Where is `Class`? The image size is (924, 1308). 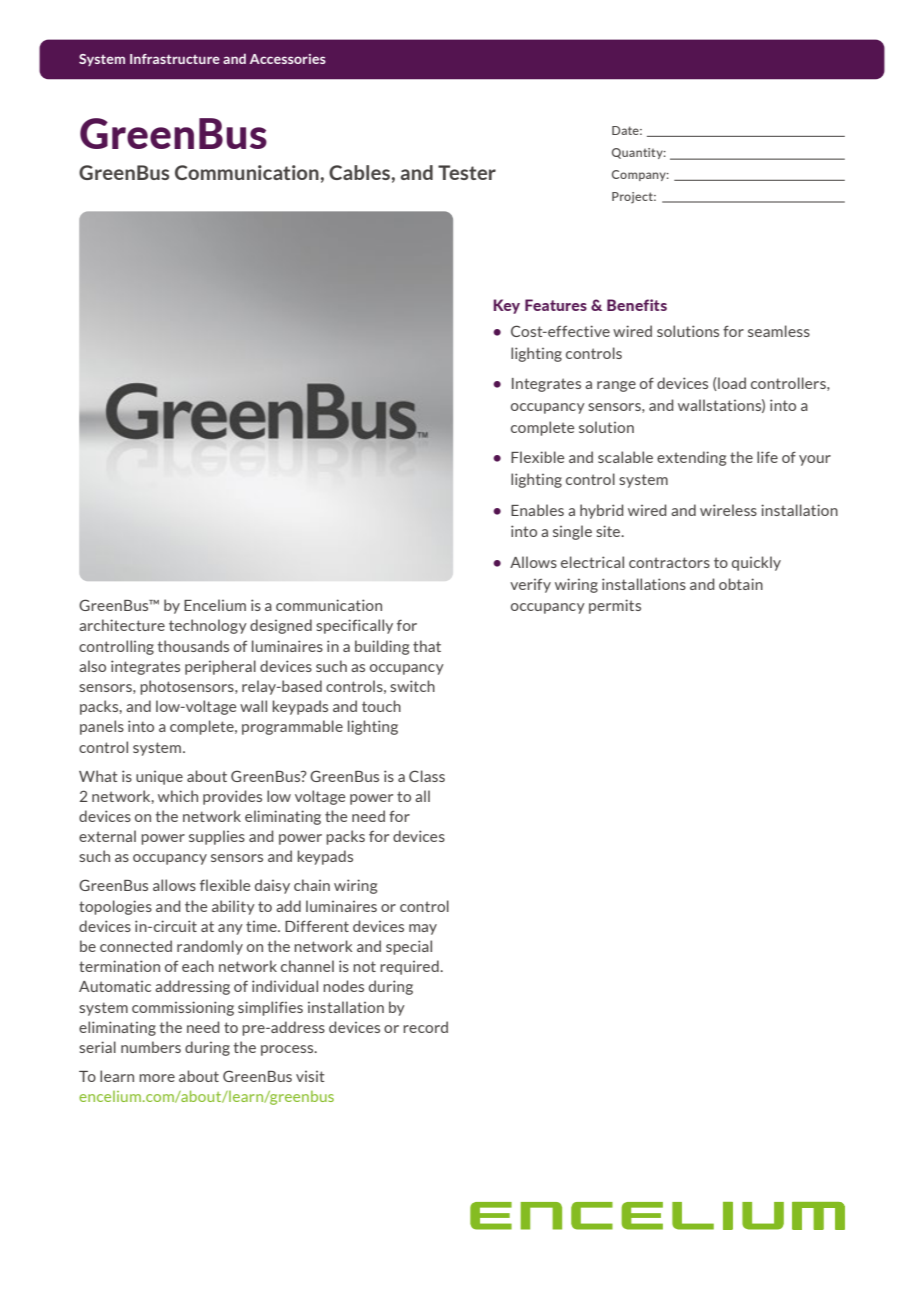
Class is located at coordinates (427, 776).
